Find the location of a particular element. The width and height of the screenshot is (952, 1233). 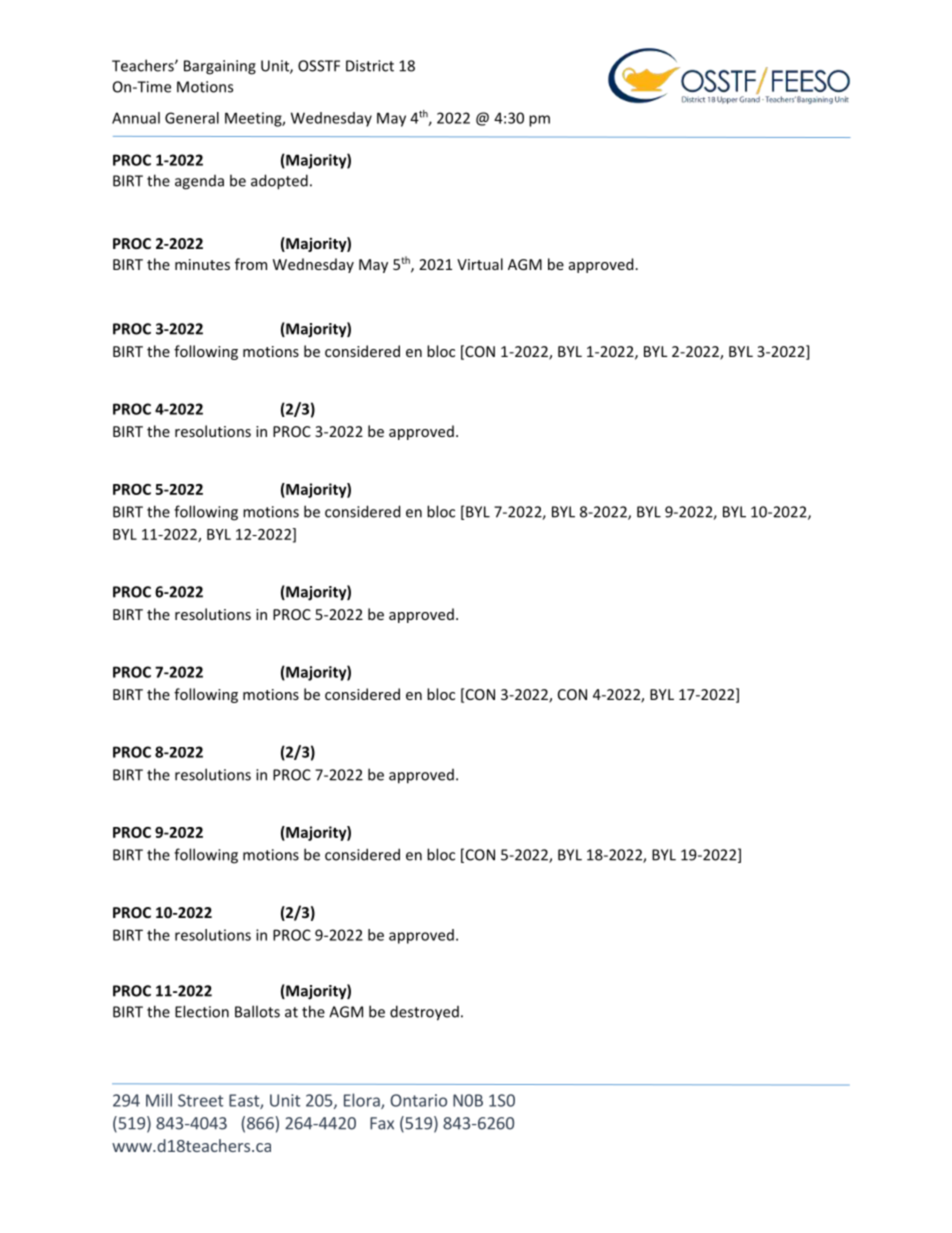

District is located at coordinates (370, 66).
